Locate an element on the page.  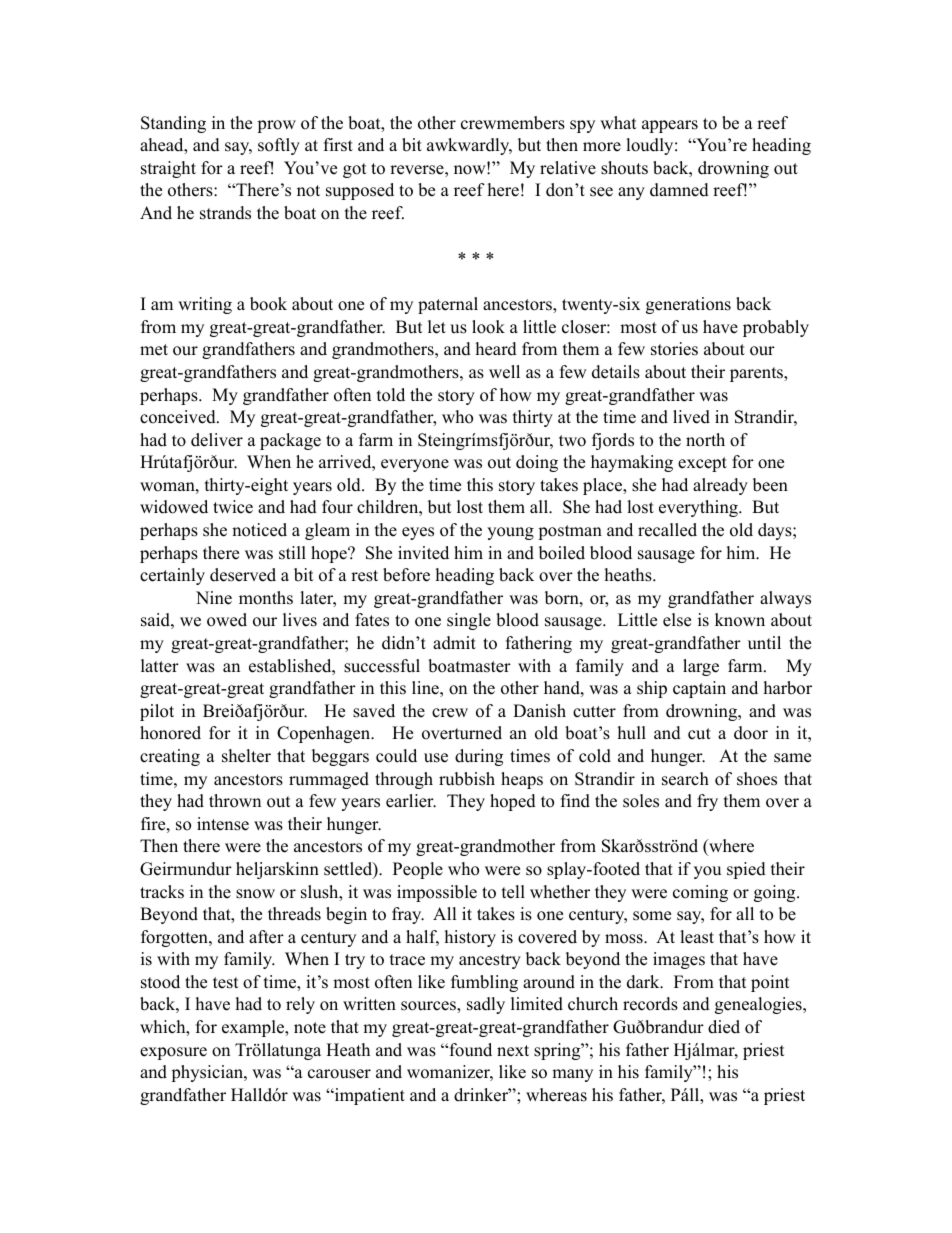
appears is located at coordinates (670, 126).
